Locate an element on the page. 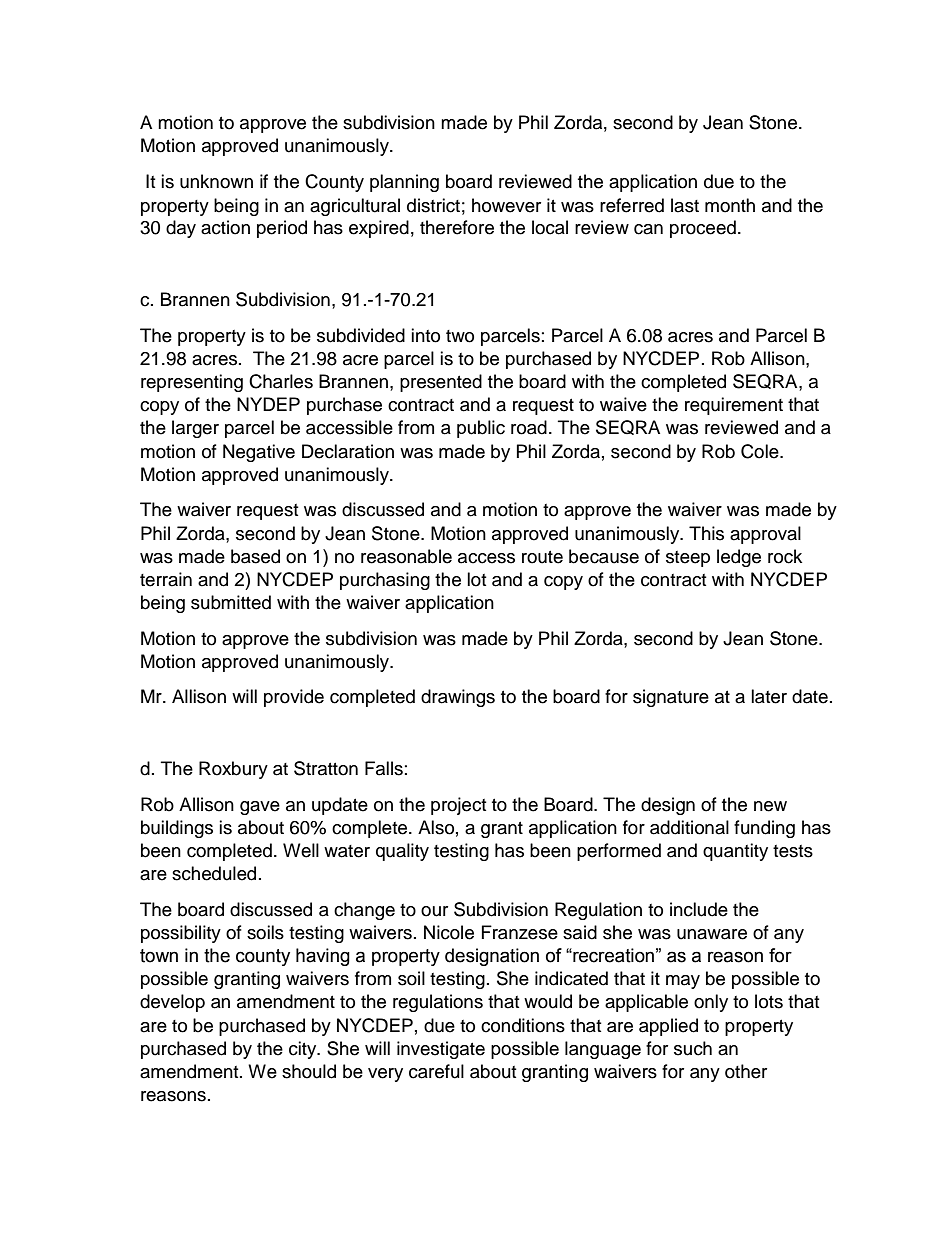  Negative is located at coordinates (259, 453).
